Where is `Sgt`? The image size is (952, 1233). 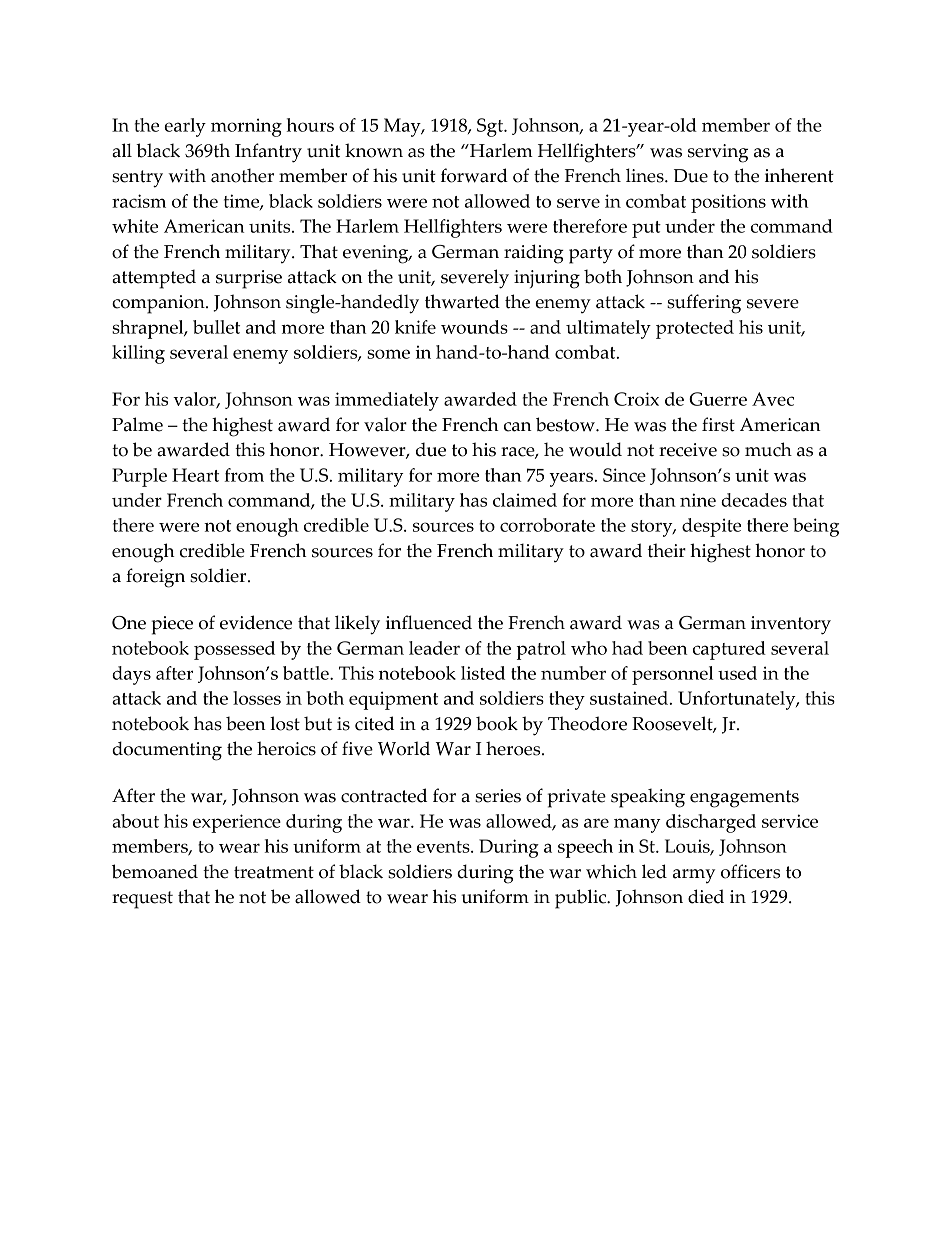
Sgt is located at coordinates (491, 127).
